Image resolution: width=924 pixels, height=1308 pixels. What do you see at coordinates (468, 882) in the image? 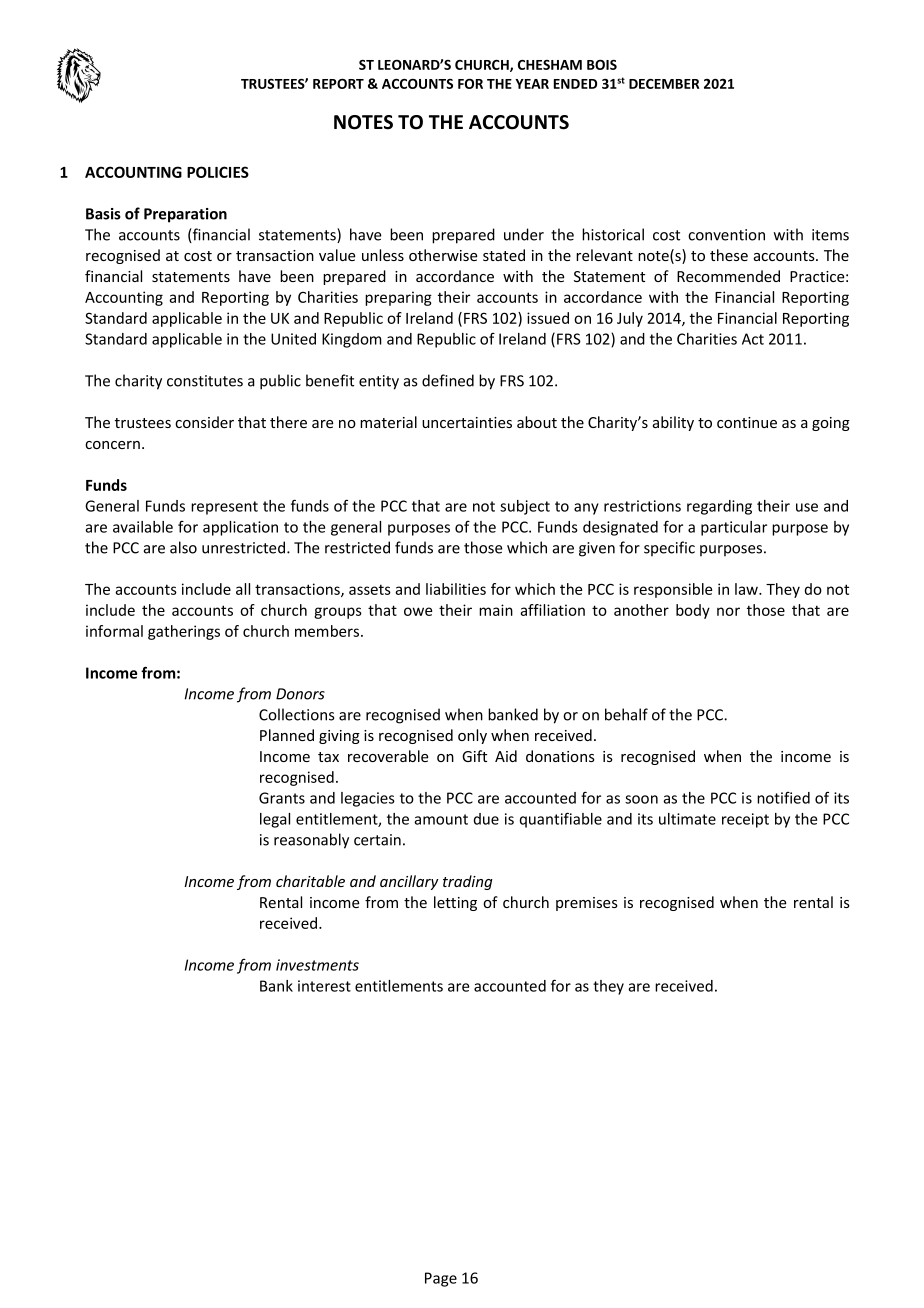
I see `trading` at bounding box center [468, 882].
